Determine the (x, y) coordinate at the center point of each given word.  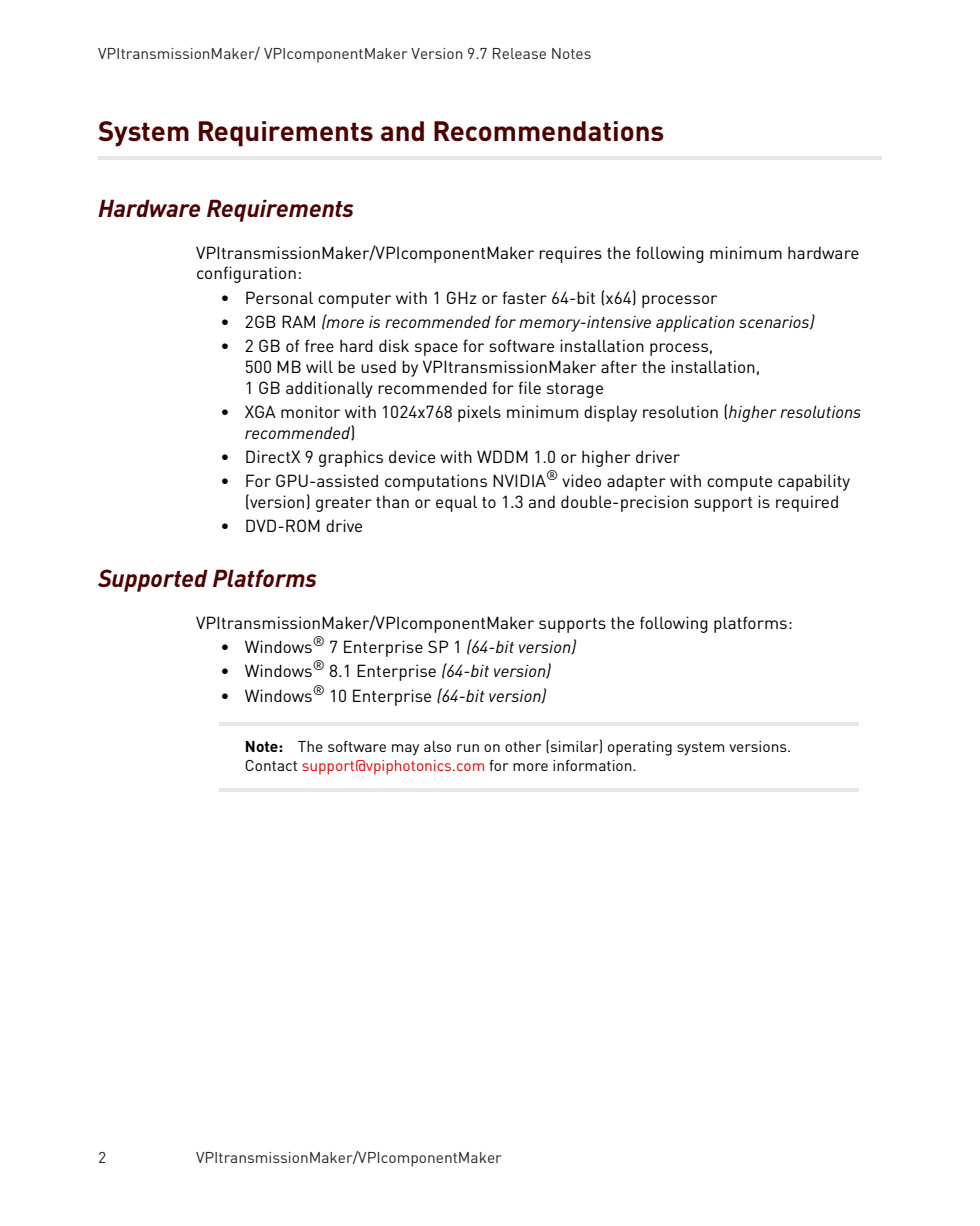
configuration (246, 274)
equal (456, 503)
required (807, 503)
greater (344, 504)
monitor (310, 411)
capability (814, 482)
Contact (271, 765)
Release (519, 53)
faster (525, 297)
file (530, 387)
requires (570, 254)
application (695, 323)
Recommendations (549, 131)
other (523, 746)
